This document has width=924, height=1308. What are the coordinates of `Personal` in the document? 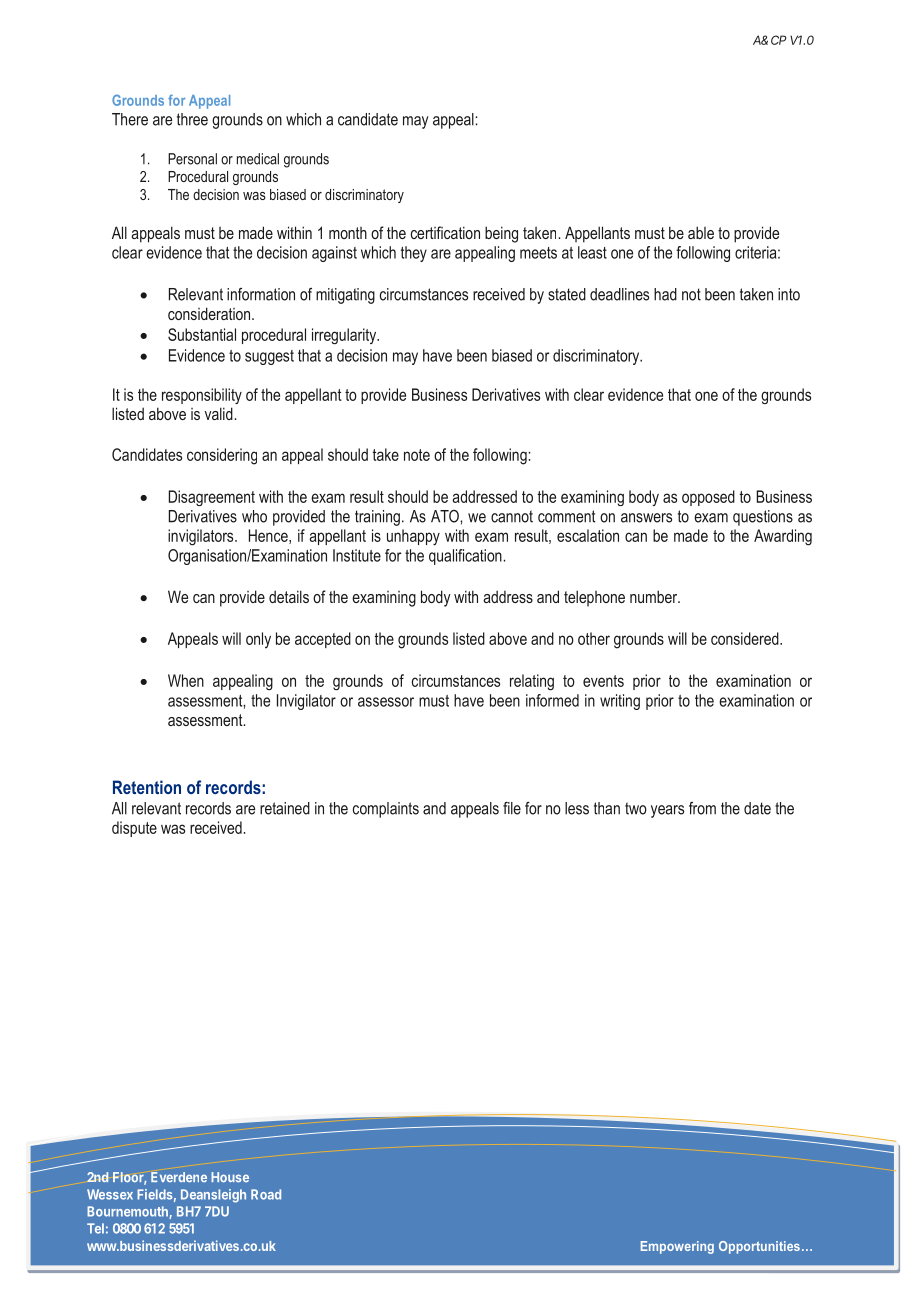 It's located at (192, 159).
